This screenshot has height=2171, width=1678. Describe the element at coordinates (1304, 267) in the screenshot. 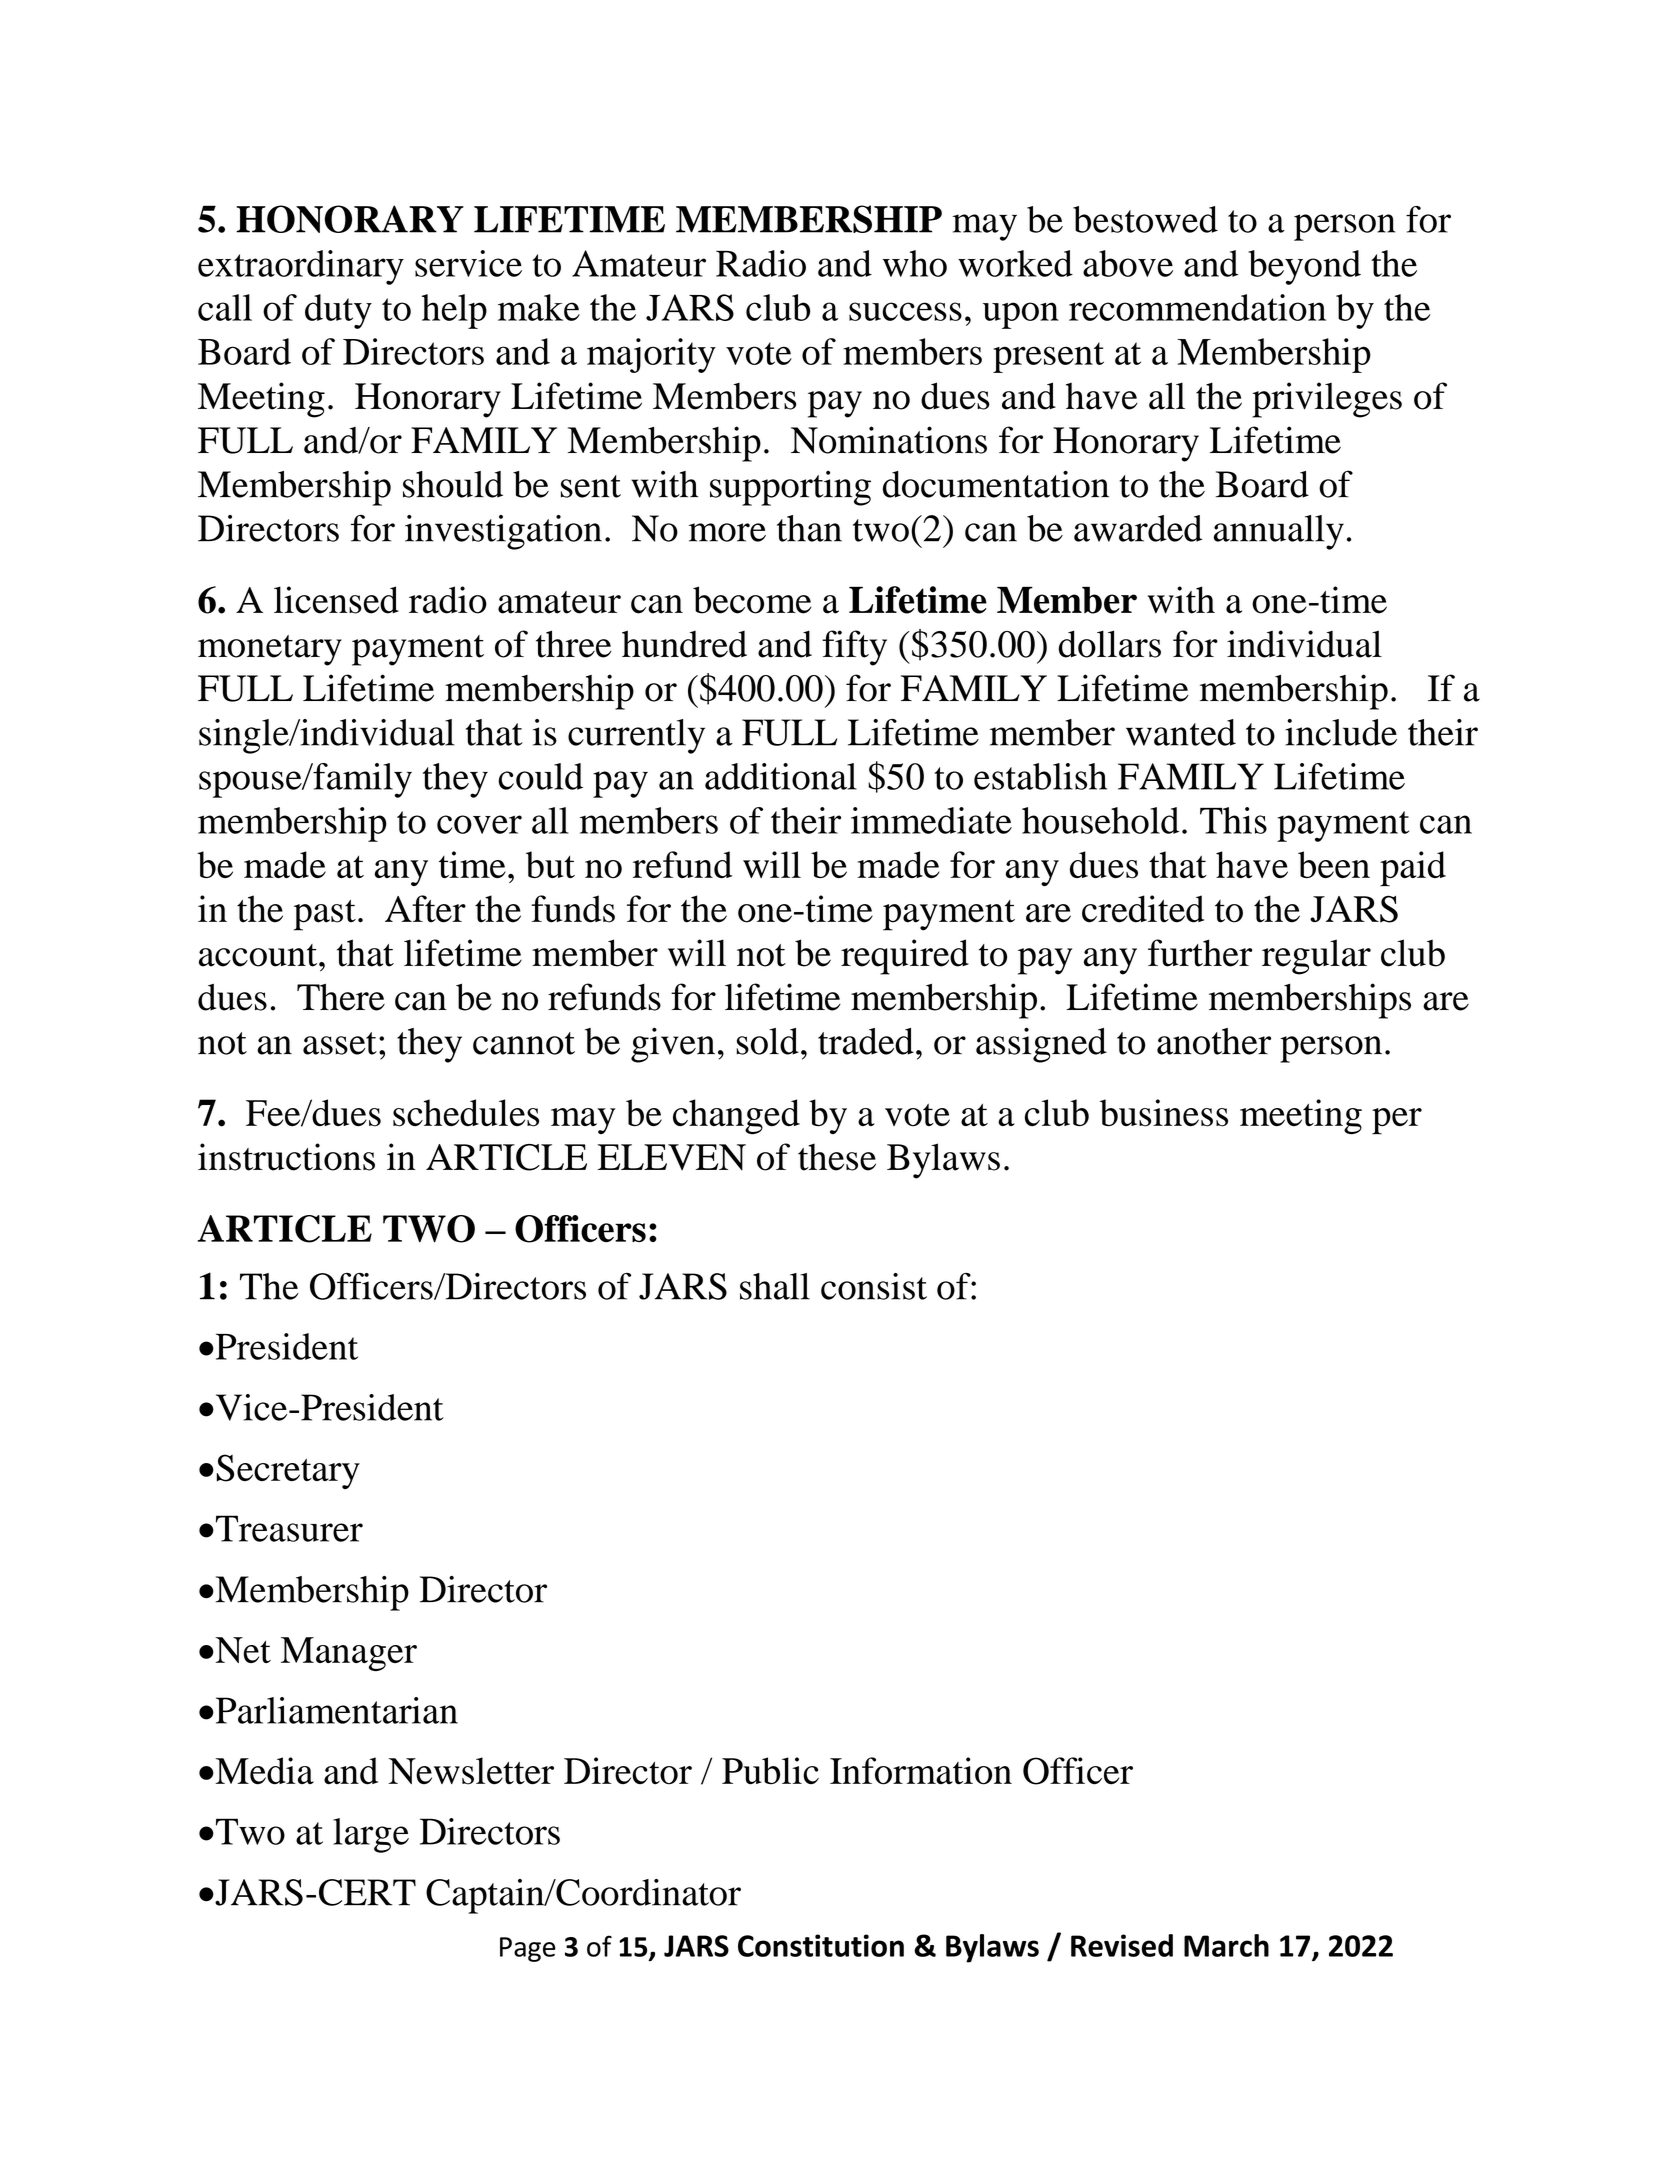

I see `beyond` at that location.
